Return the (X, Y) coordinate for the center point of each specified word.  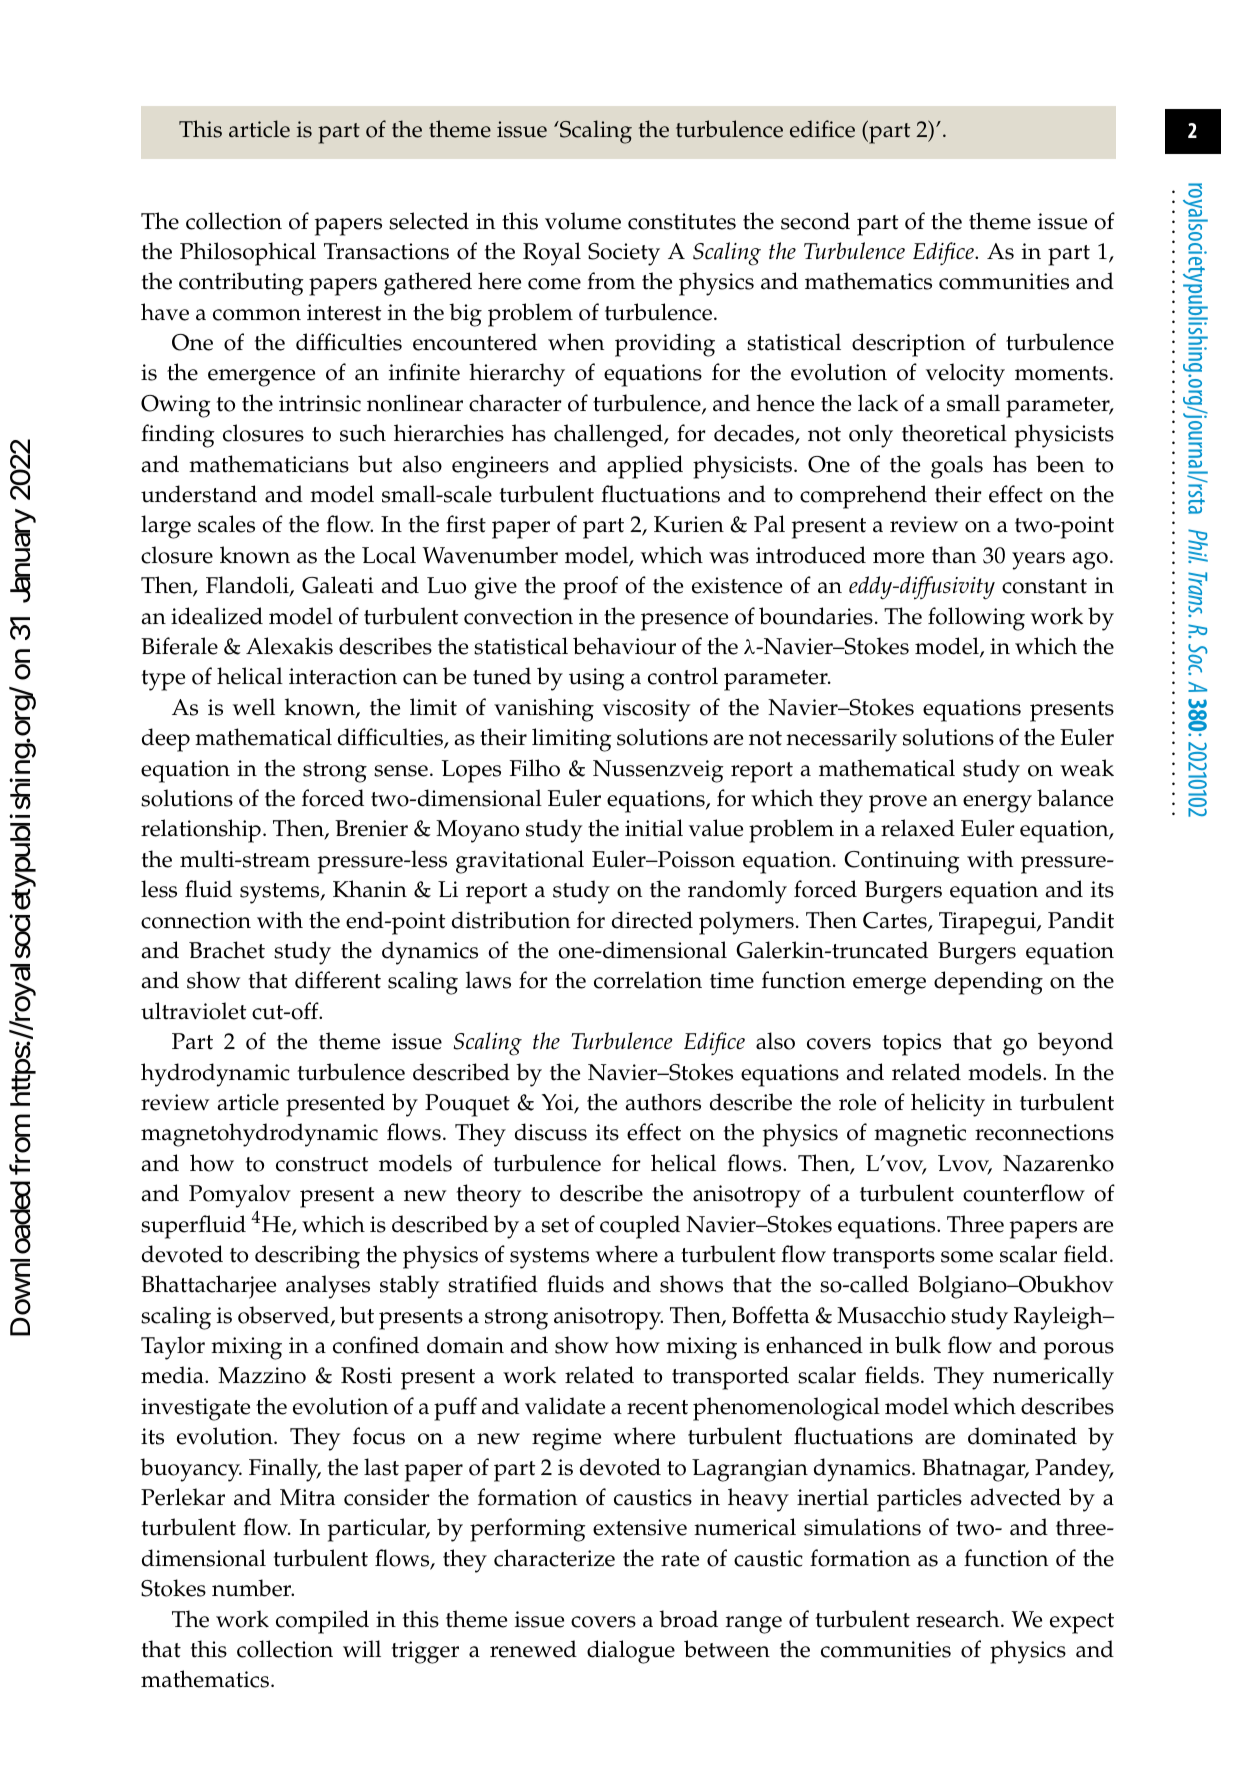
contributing (241, 284)
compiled (322, 1622)
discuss (551, 1132)
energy (997, 804)
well (254, 707)
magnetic (920, 1135)
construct (322, 1164)
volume (583, 221)
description (908, 345)
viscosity (646, 710)
